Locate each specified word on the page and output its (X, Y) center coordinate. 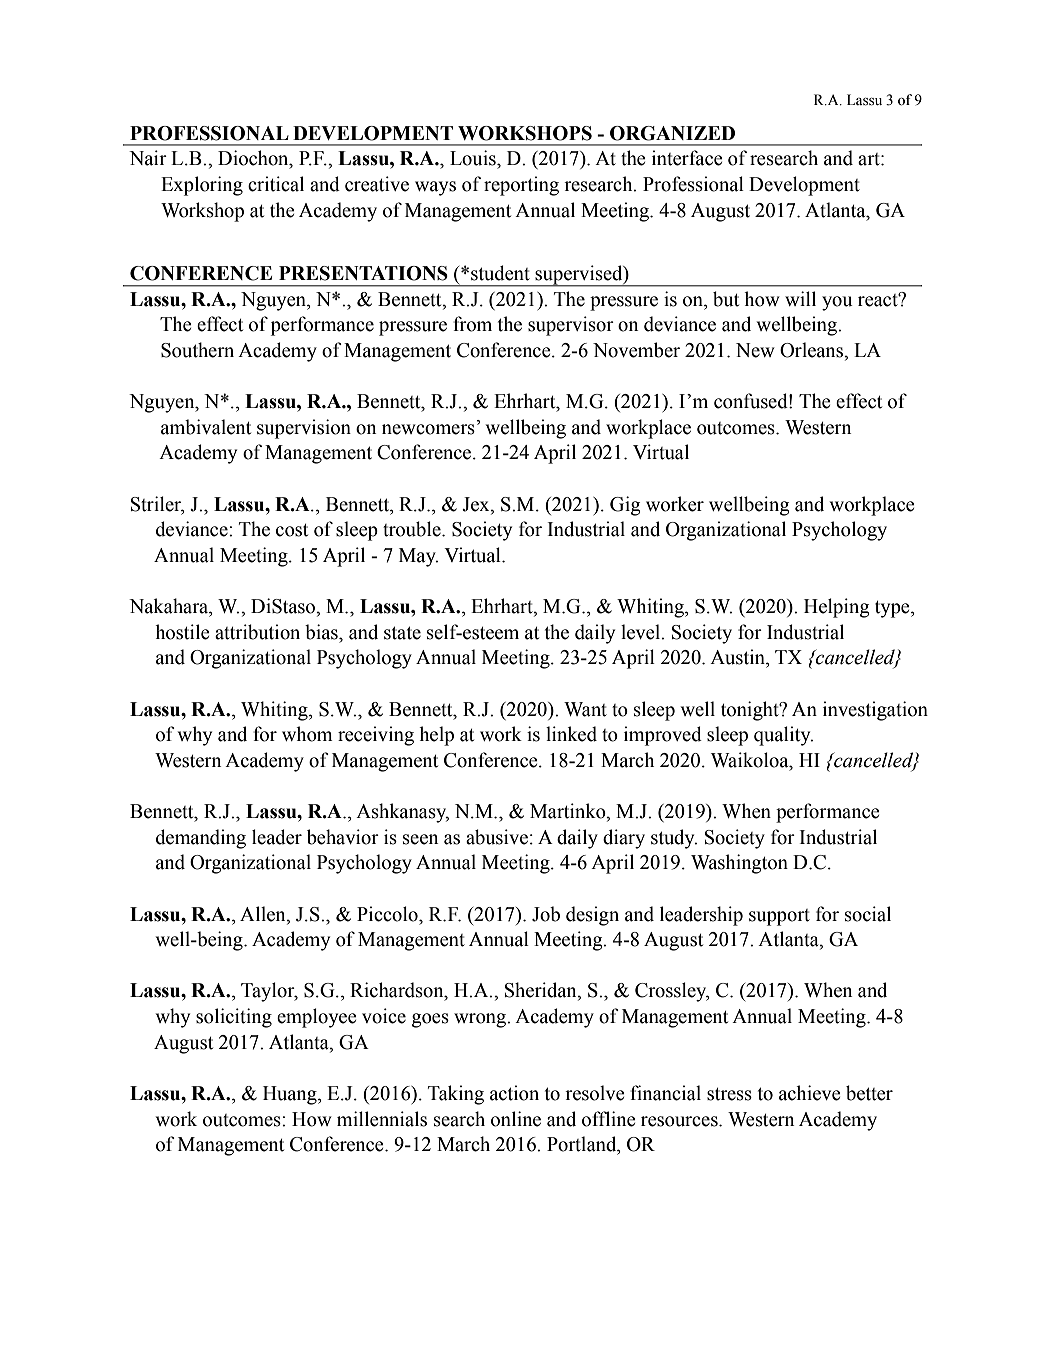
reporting (521, 186)
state (402, 633)
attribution (257, 632)
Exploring (202, 186)
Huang (291, 1095)
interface (687, 158)
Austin (738, 657)
